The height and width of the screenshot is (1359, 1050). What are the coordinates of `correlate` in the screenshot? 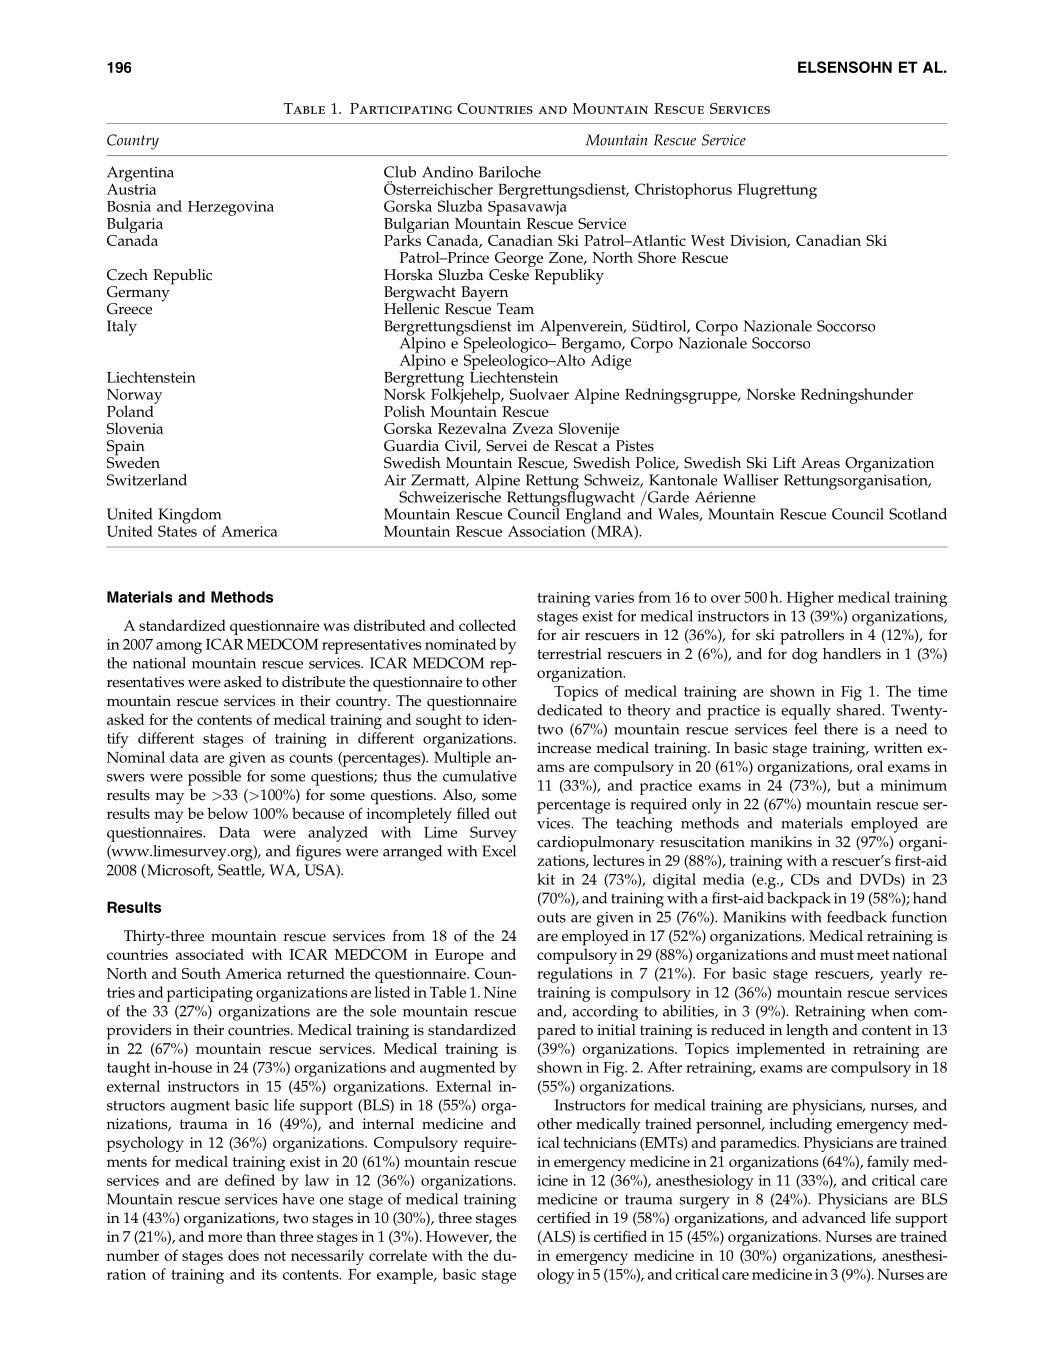 It's located at (398, 1255).
